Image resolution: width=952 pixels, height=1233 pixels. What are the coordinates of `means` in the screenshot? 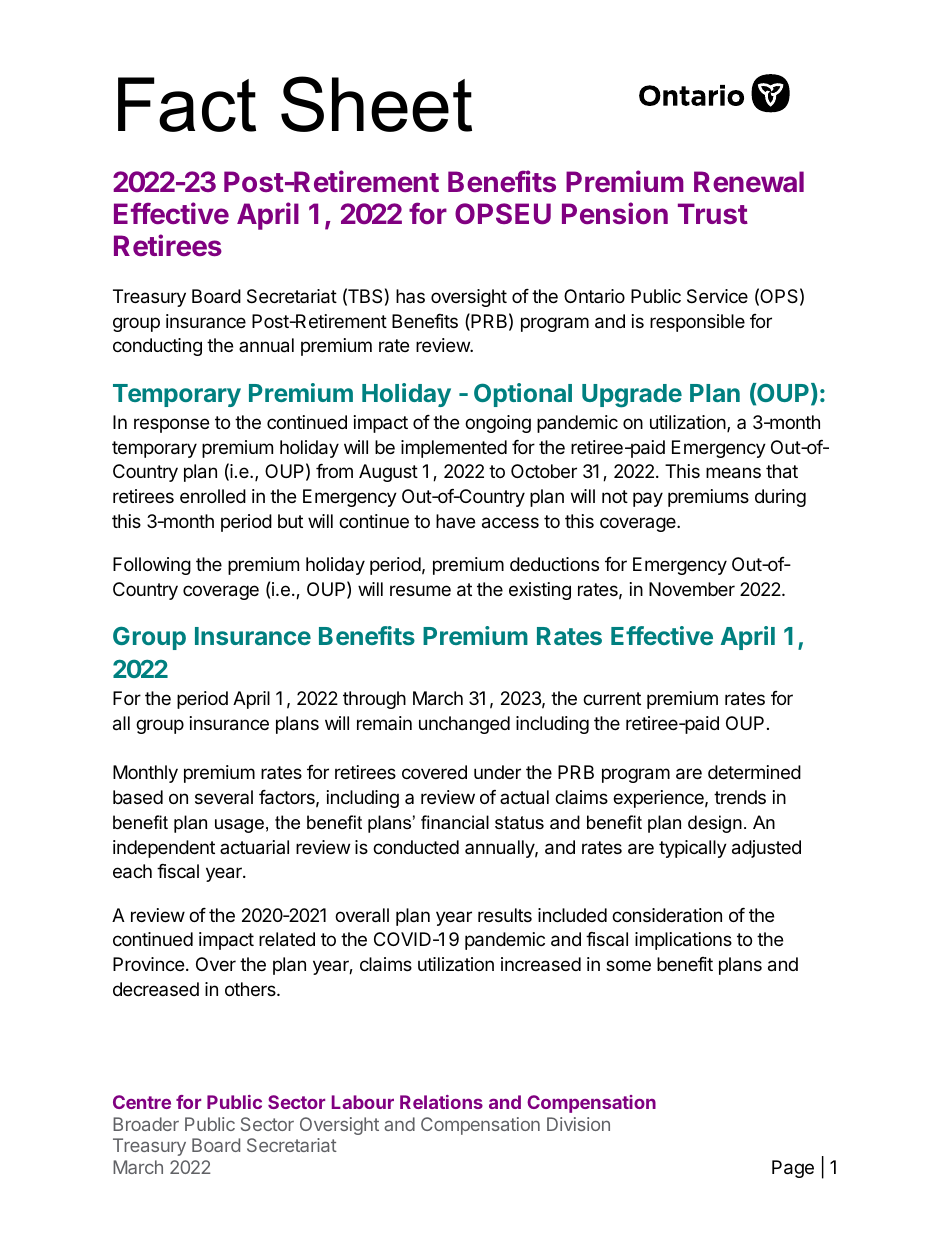 It's located at (733, 473).
